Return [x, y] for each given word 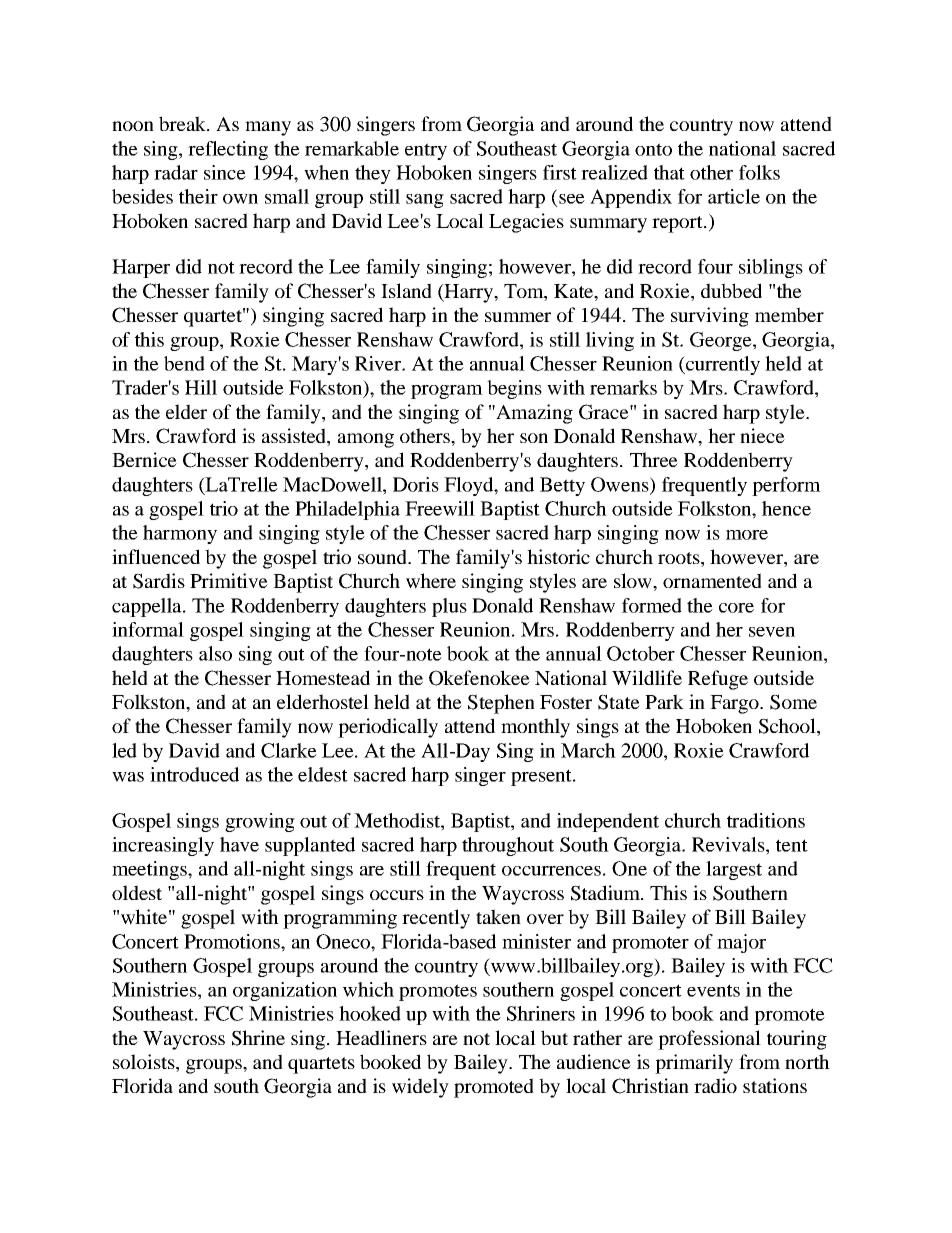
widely [420, 1088]
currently [721, 365]
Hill [201, 387]
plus [449, 607]
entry [426, 151]
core [736, 608]
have [239, 844]
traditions [766, 820]
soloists [145, 1063]
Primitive [229, 580]
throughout [508, 846]
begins [514, 389]
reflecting [228, 150]
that [669, 172]
